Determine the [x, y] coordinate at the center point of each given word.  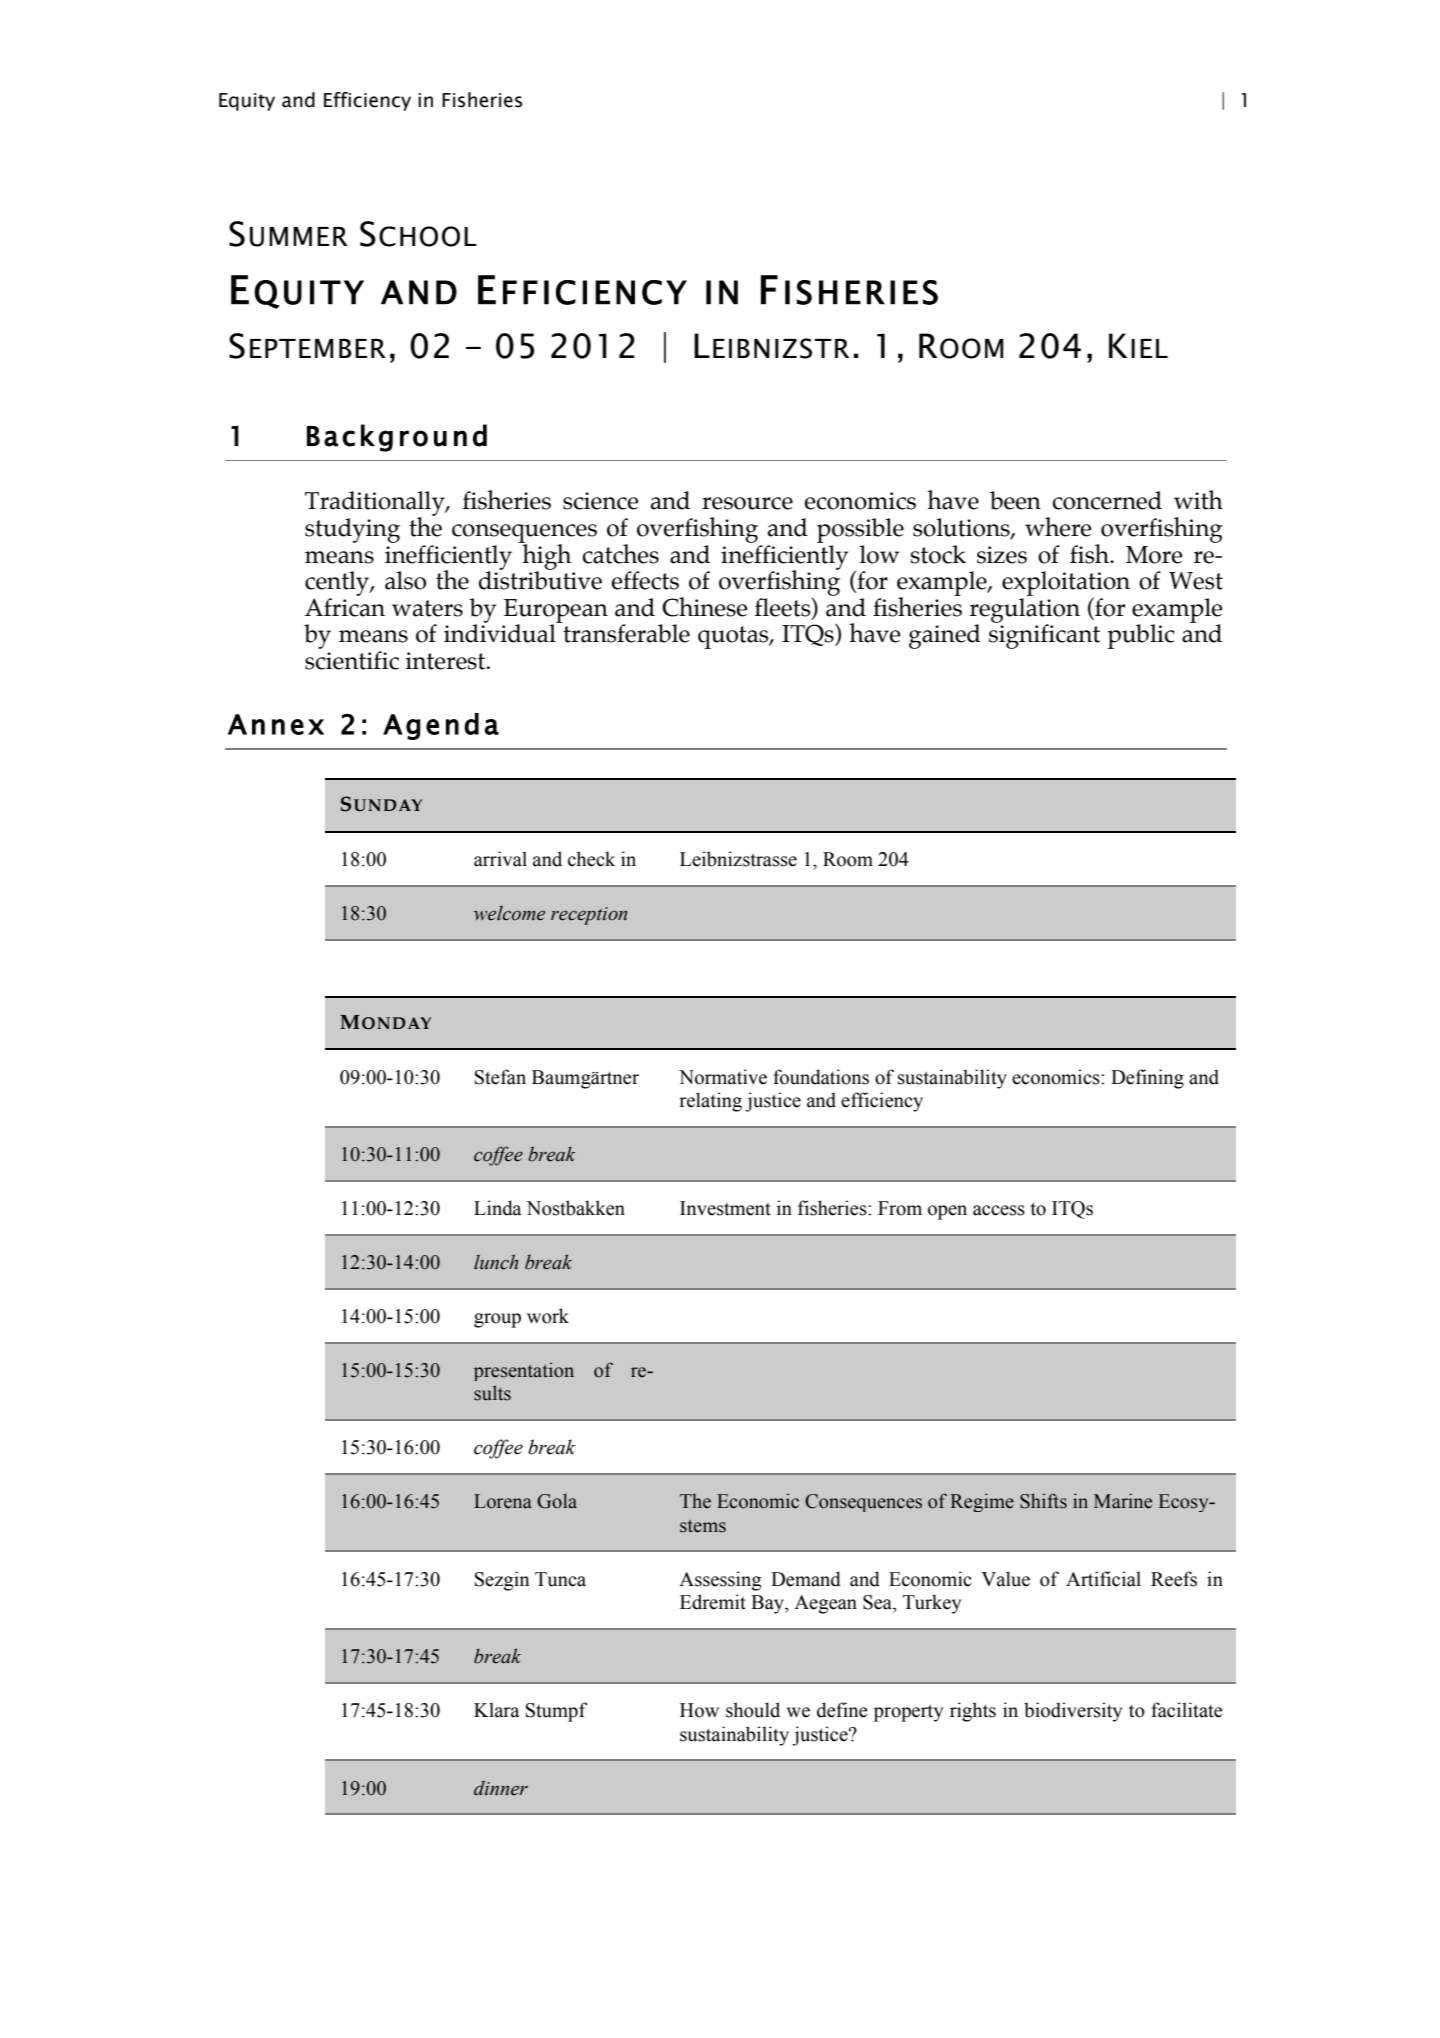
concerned [1107, 500]
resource [747, 503]
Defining [1147, 1079]
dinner [501, 1788]
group [497, 1320]
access [999, 1210]
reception [589, 916]
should [753, 1710]
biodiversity [1073, 1712]
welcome [509, 913]
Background [397, 438]
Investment [725, 1208]
